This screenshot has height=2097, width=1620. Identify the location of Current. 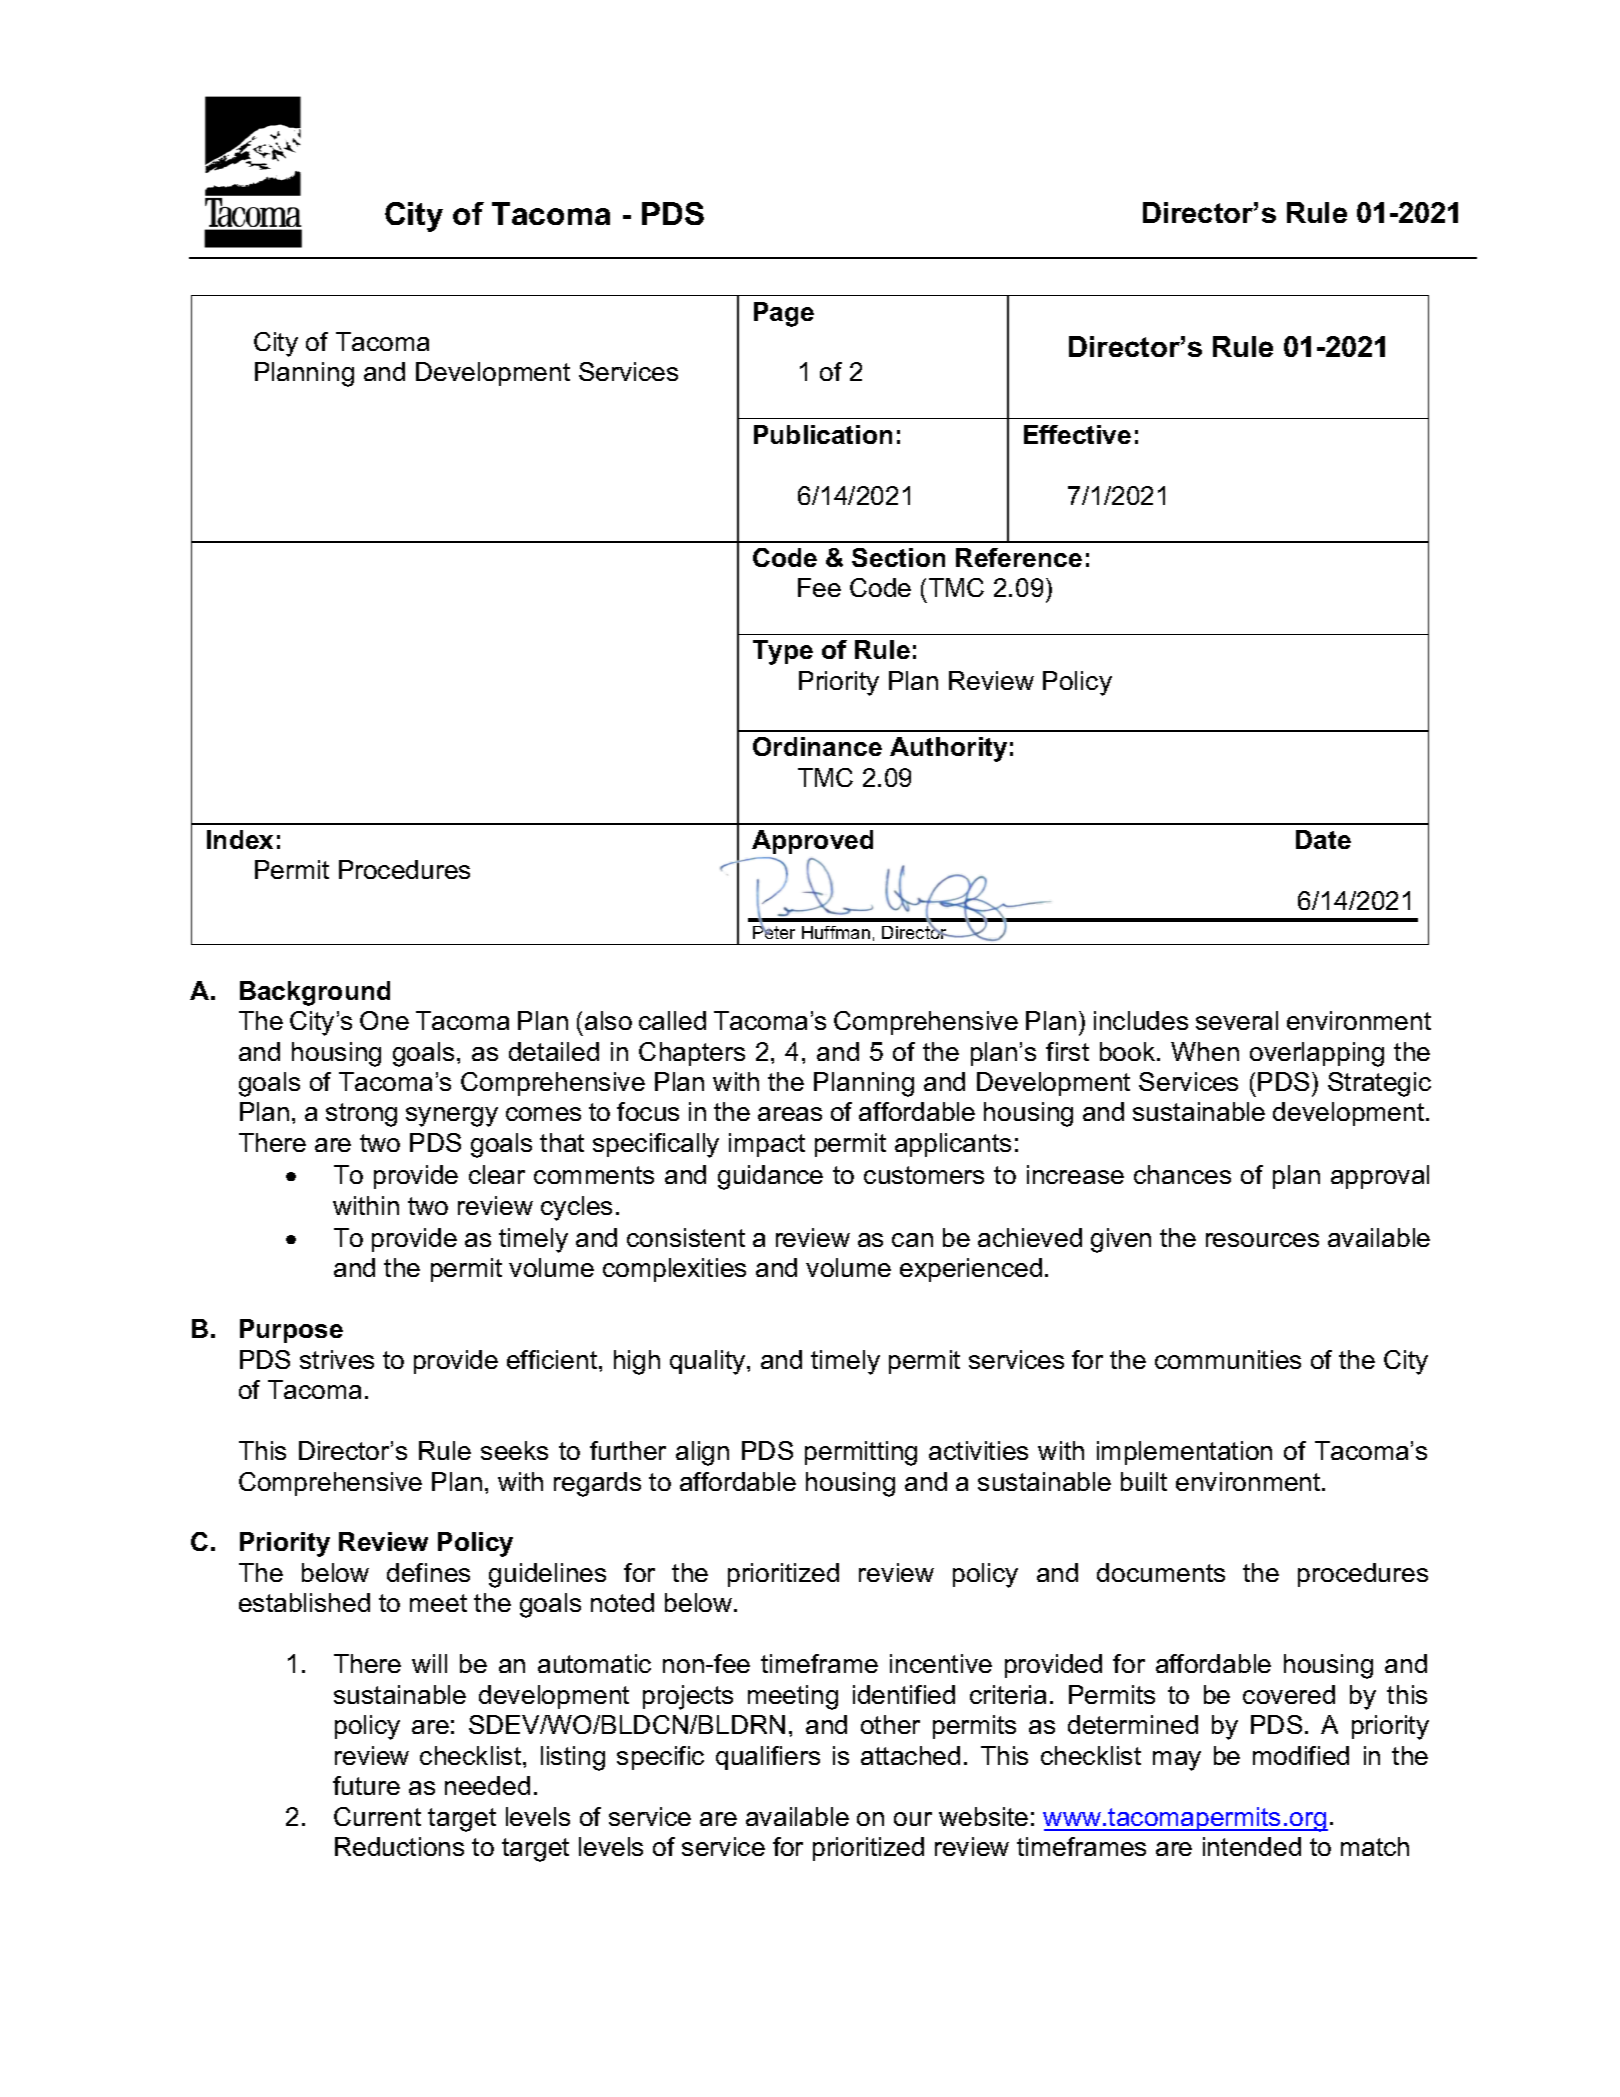
(377, 1816).
